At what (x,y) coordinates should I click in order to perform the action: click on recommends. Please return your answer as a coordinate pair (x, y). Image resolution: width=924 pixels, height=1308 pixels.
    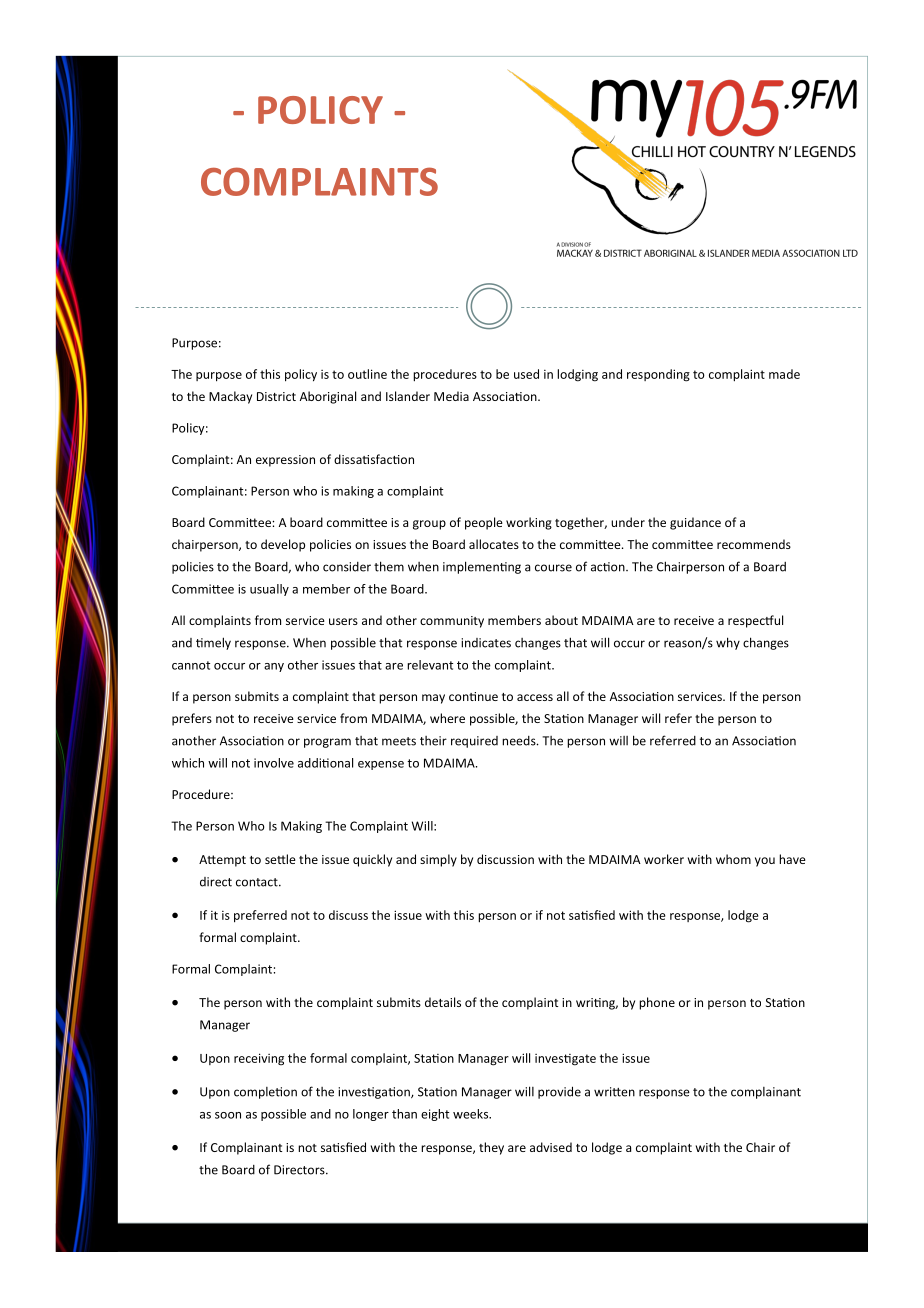
    Looking at the image, I should click on (754, 544).
